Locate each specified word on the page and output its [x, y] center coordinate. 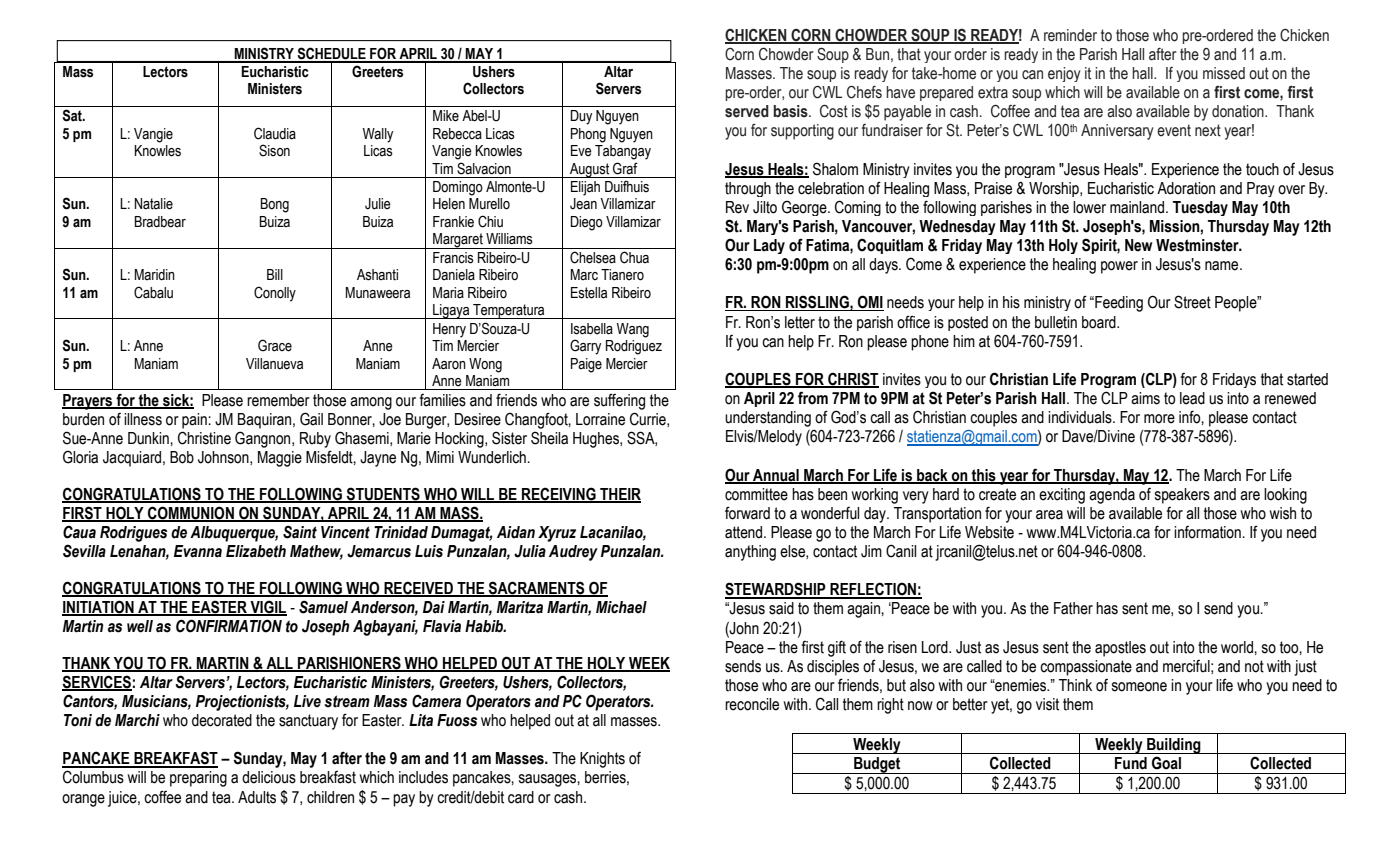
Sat [73, 115]
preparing [198, 779]
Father [1073, 608]
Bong [274, 205]
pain [195, 421]
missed [1224, 73]
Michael [621, 607]
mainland [1138, 207]
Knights [602, 760]
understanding [768, 419]
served [747, 111]
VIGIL [267, 608]
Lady [769, 246]
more [1159, 419]
